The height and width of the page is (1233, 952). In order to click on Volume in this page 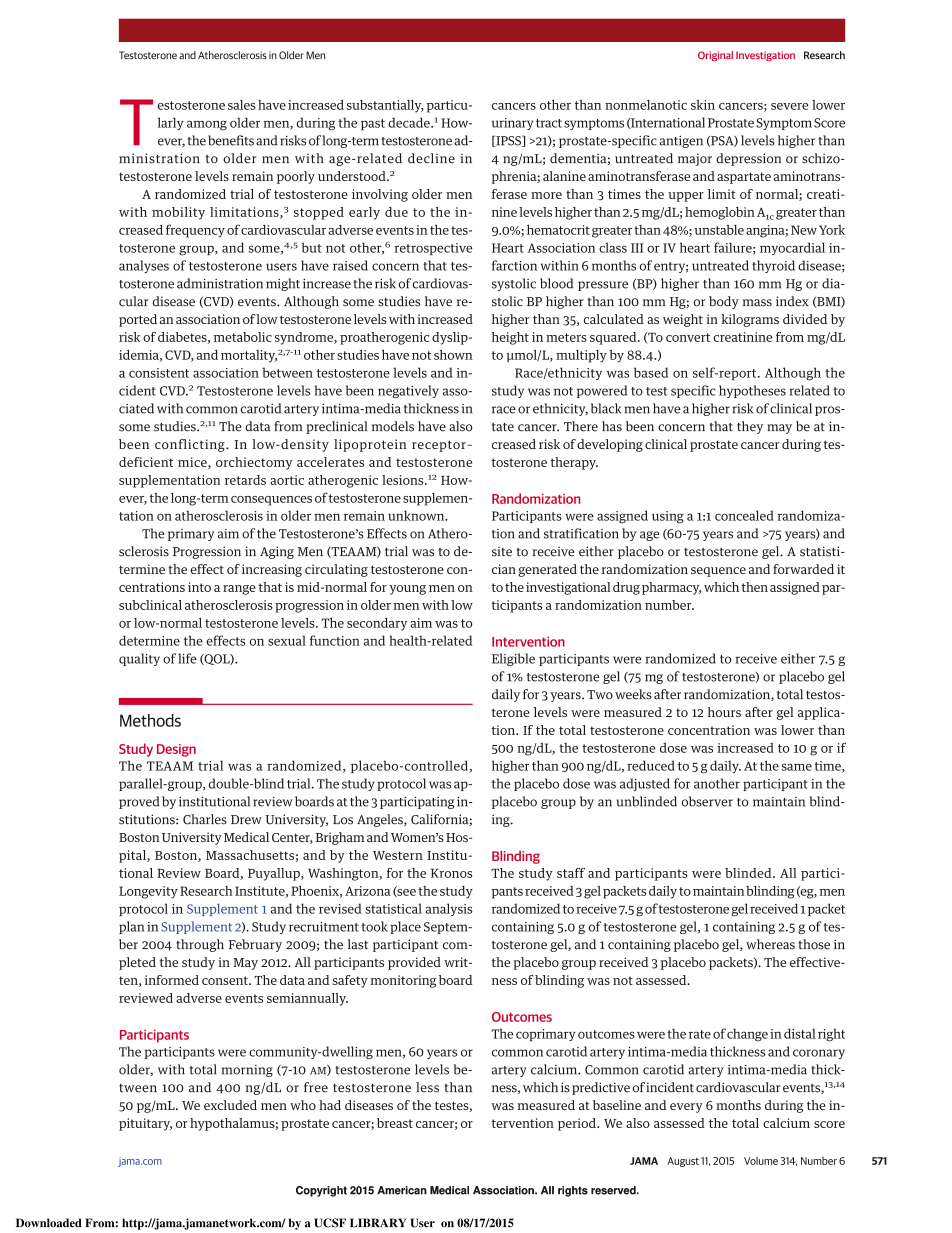, I will do `click(761, 1161)`.
